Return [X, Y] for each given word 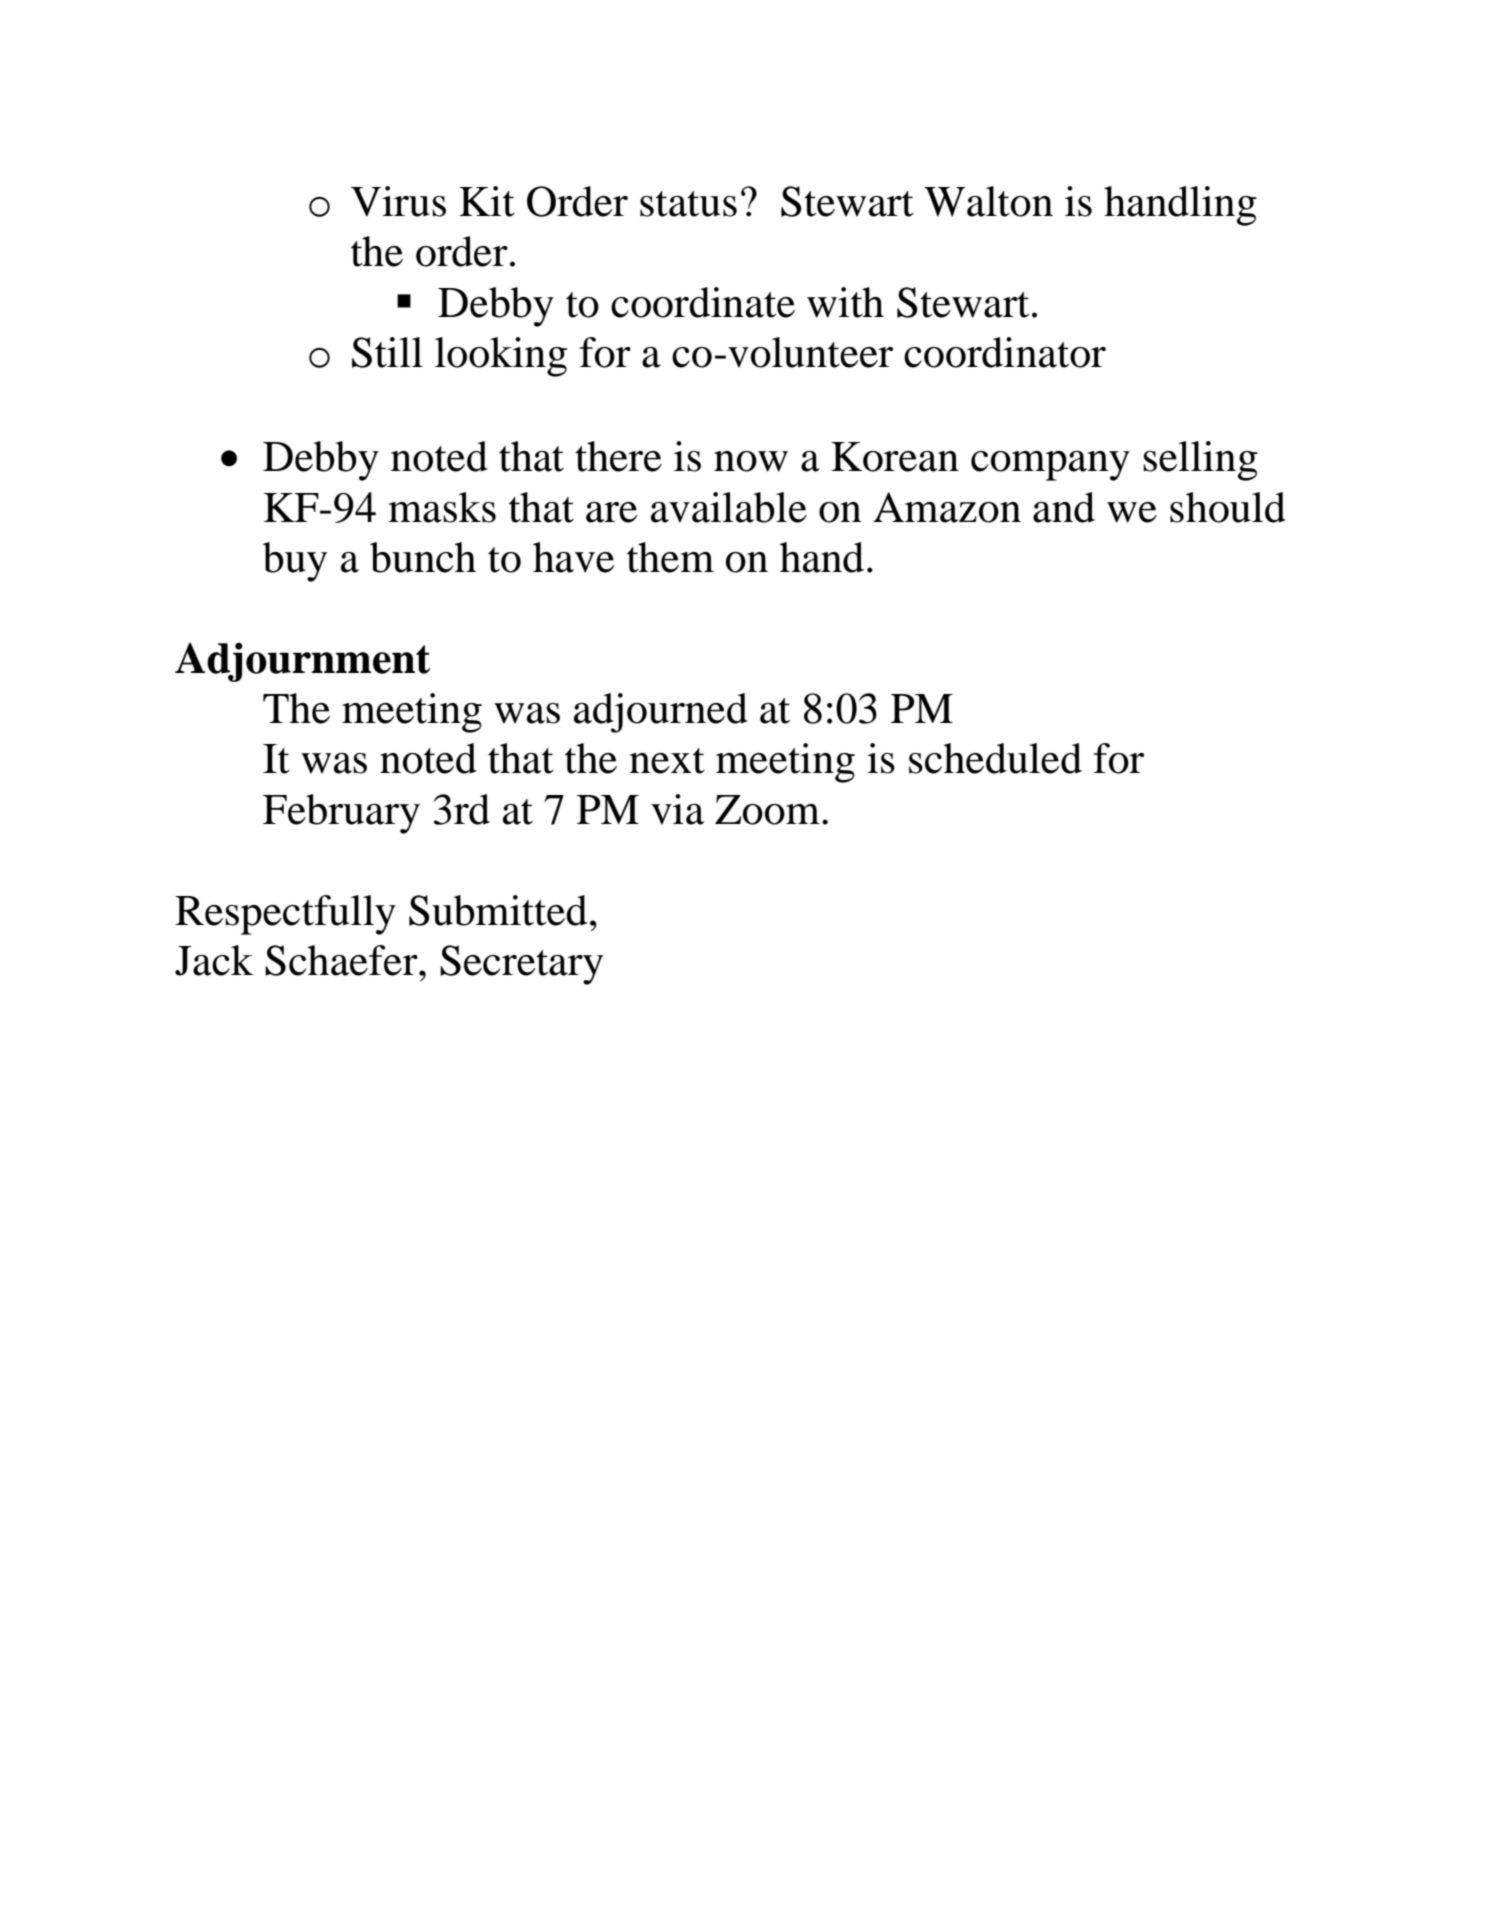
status [688, 204]
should [1228, 507]
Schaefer [342, 960]
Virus [398, 201]
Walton [988, 201]
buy [294, 562]
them [670, 557]
